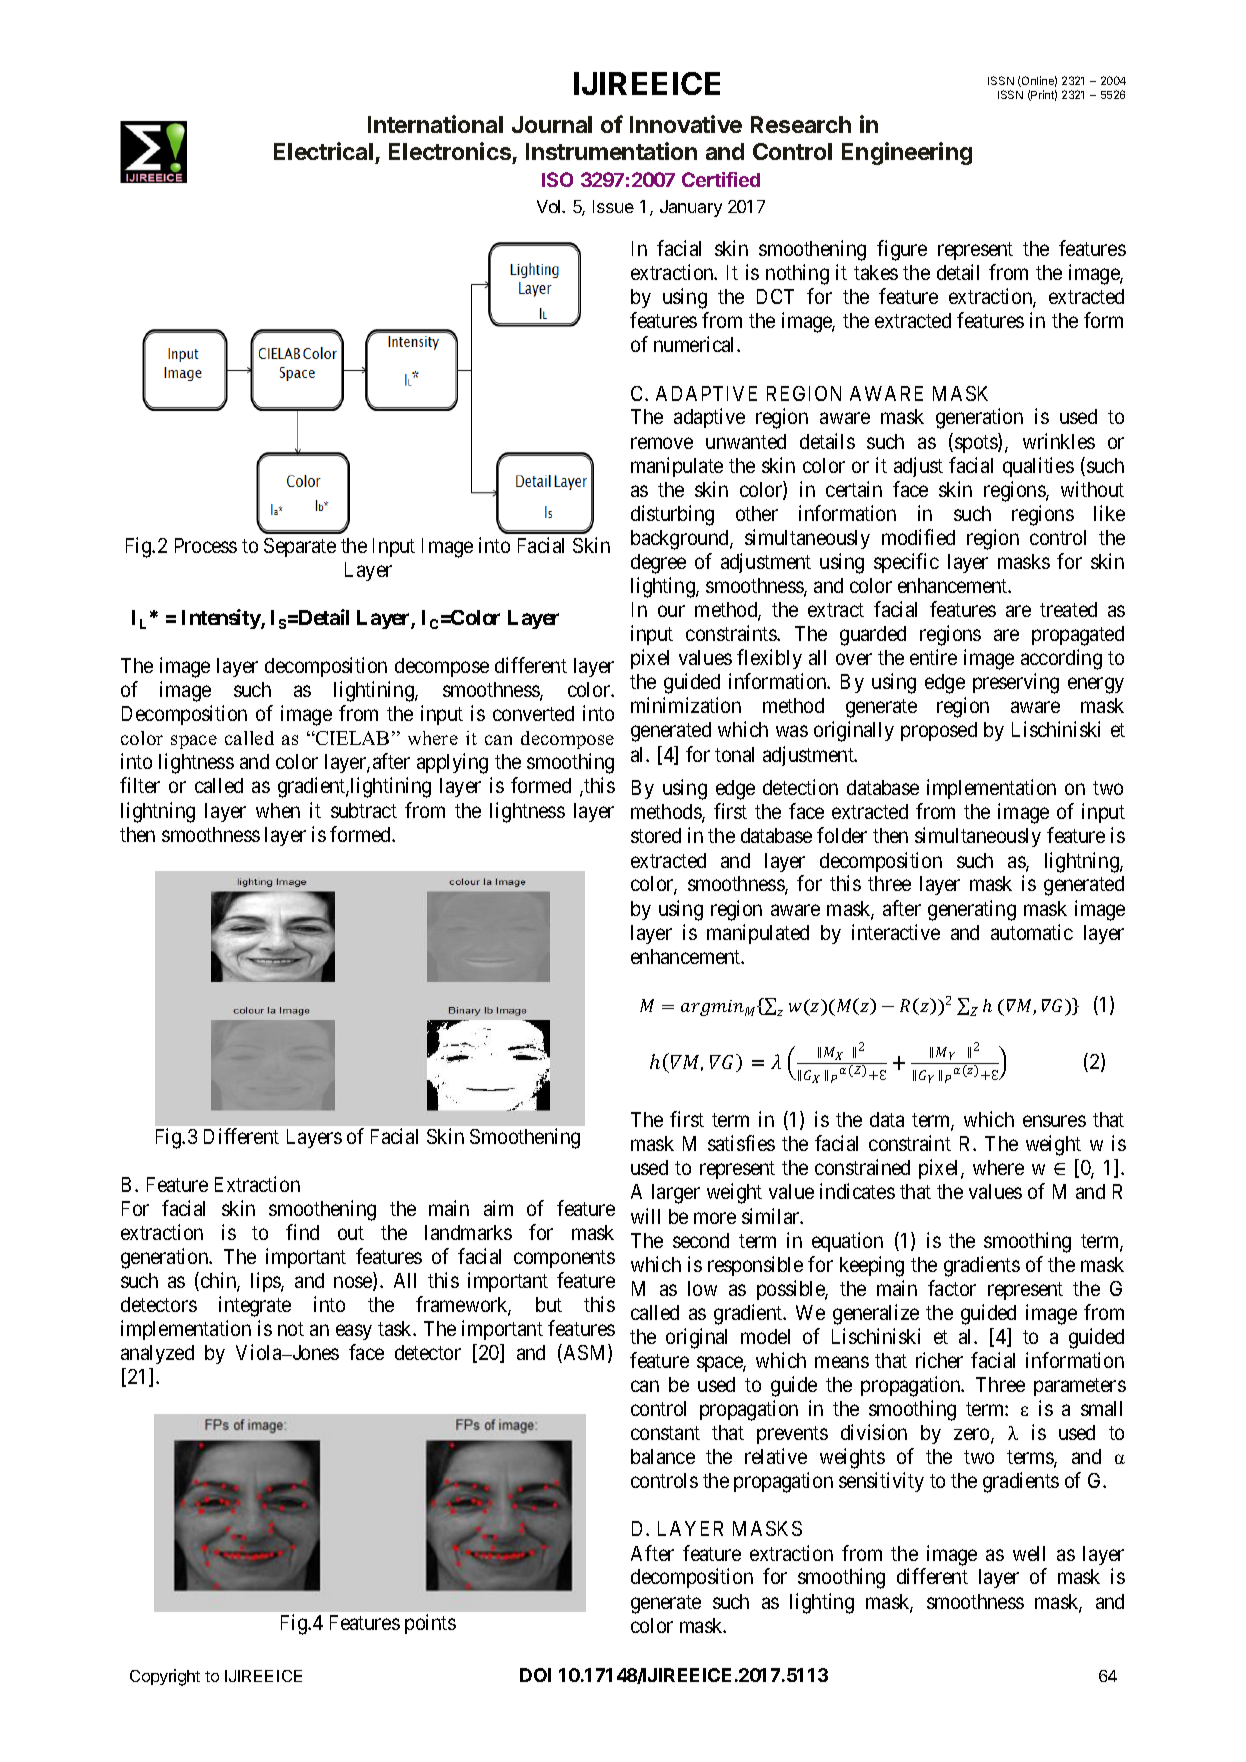 The image size is (1246, 1762). Describe the element at coordinates (611, 151) in the page. I see `Instrumentation` at that location.
